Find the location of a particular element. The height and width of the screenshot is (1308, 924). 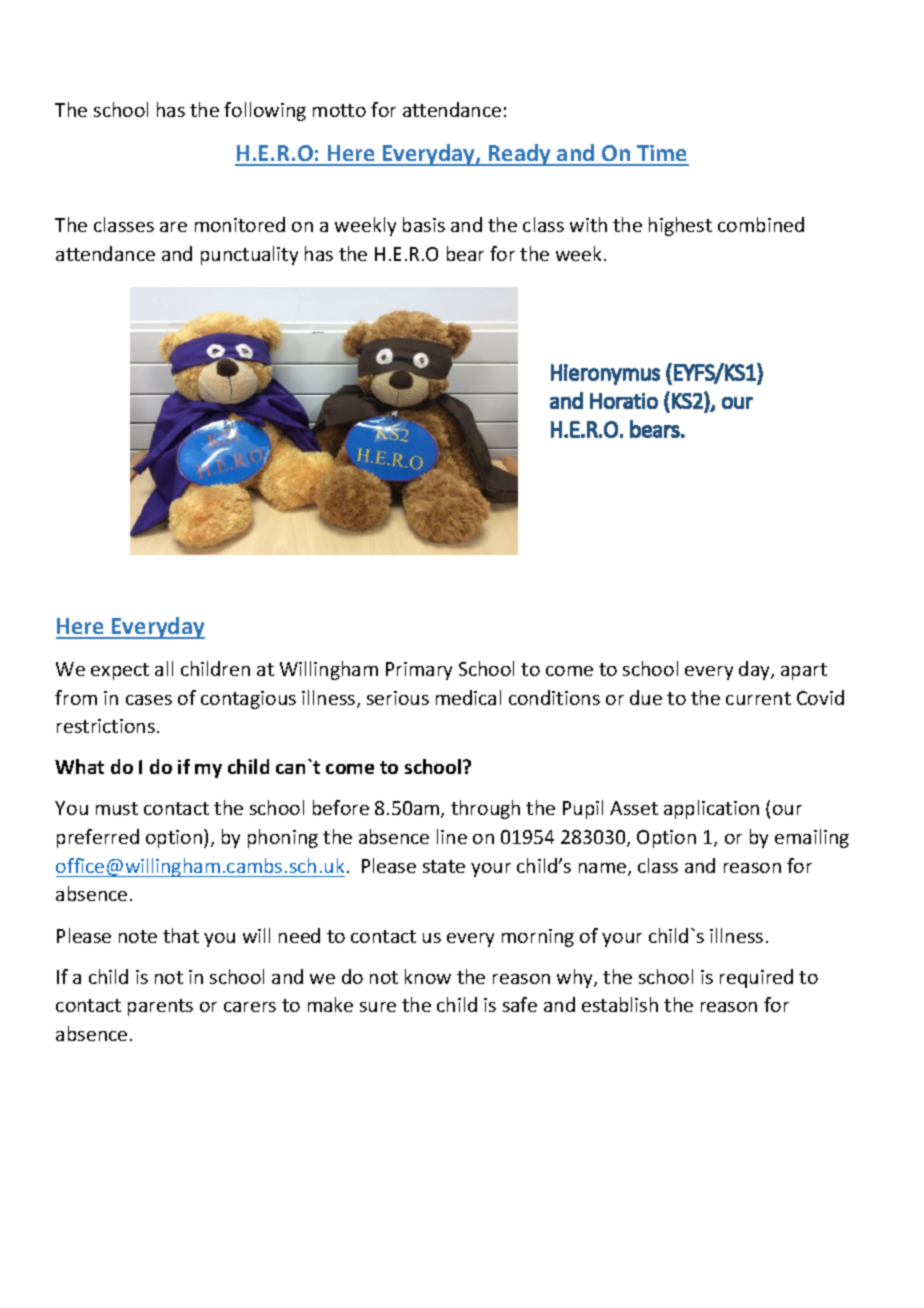

combined is located at coordinates (761, 224).
